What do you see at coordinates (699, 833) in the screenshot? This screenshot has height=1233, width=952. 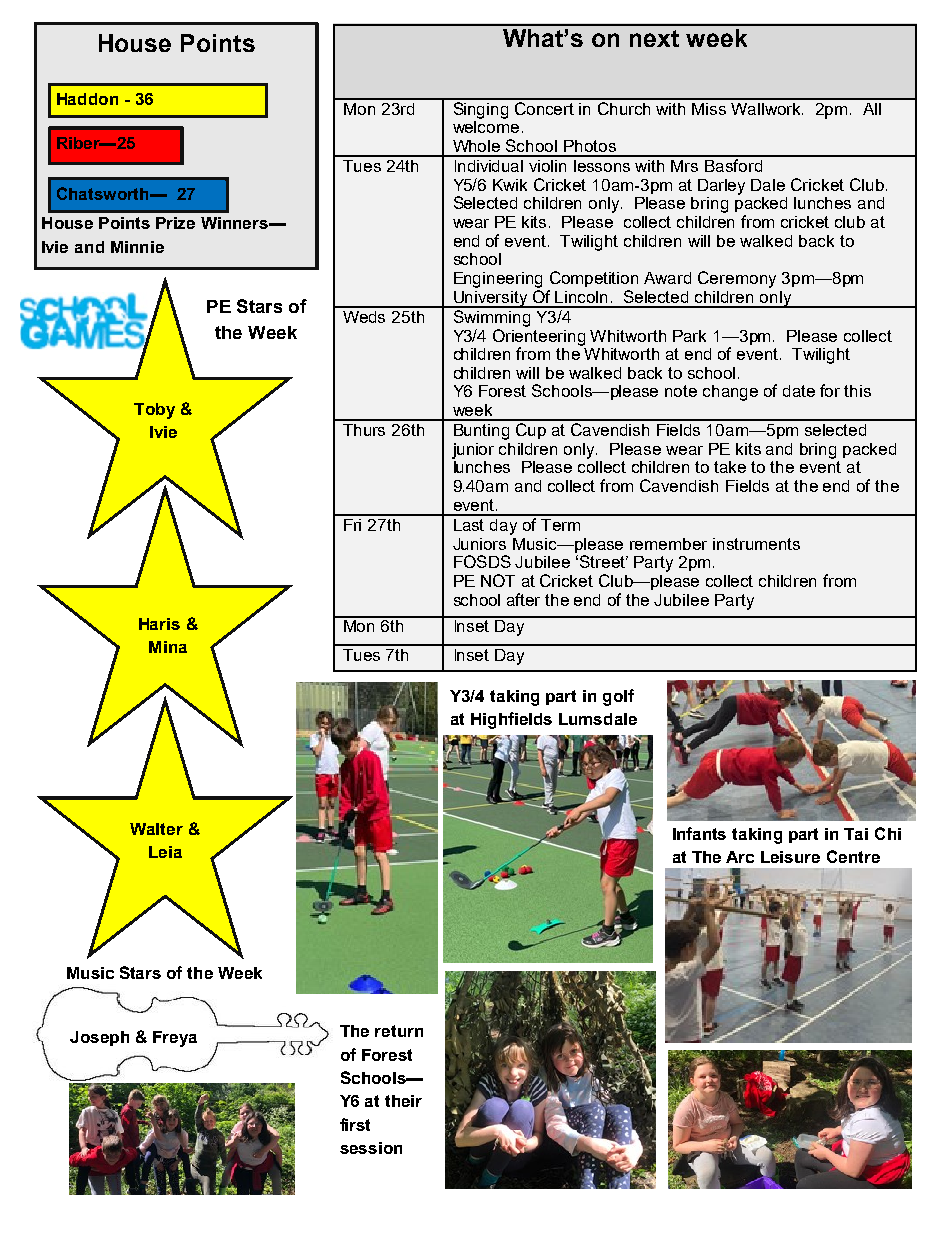 I see `Infants` at bounding box center [699, 833].
